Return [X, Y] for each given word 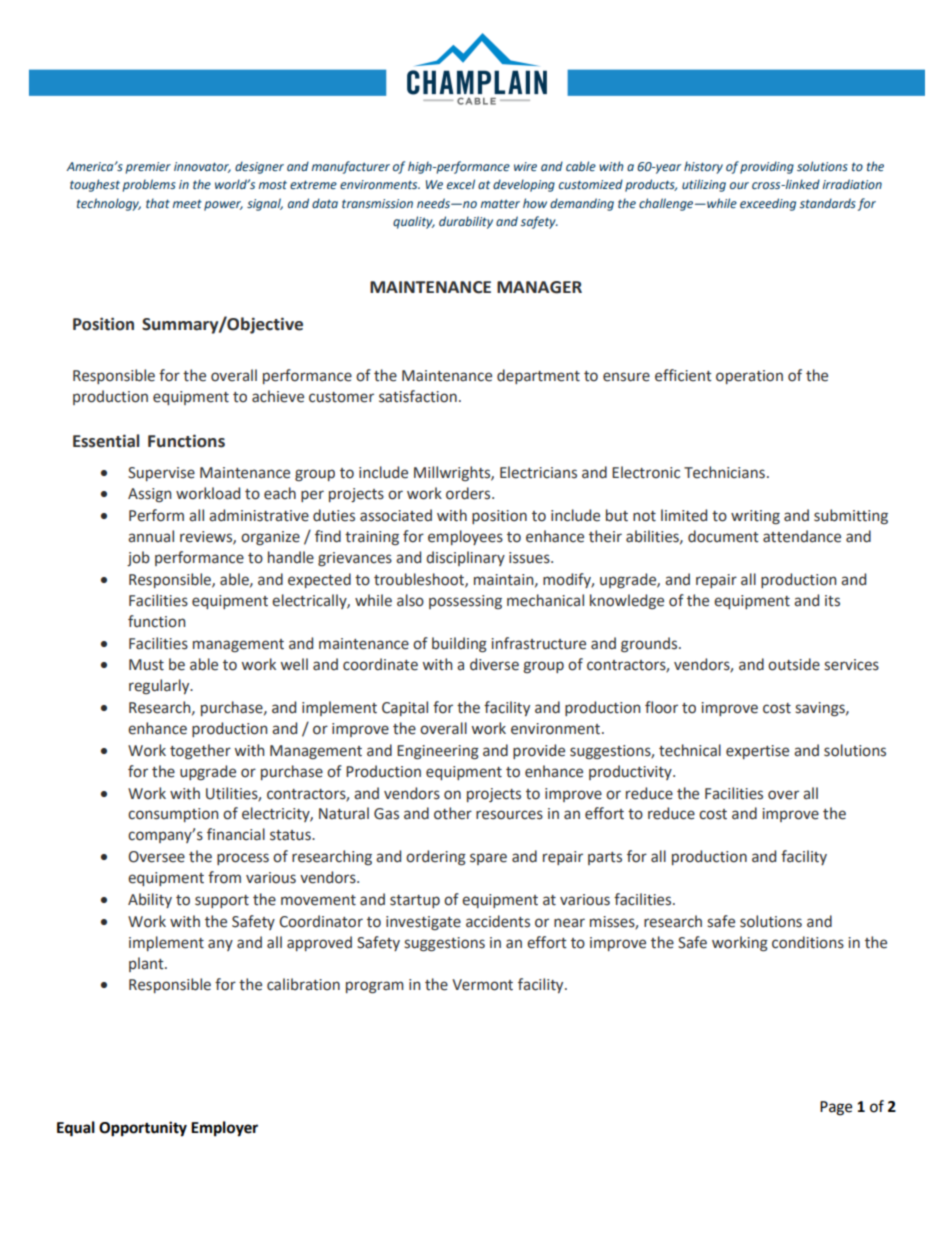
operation [749, 377]
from [224, 877]
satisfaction [418, 396]
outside [794, 664]
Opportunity [143, 1129]
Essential [106, 441]
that [158, 203]
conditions [808, 942]
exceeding [768, 204]
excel [461, 184]
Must [146, 665]
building [459, 645]
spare [488, 859]
